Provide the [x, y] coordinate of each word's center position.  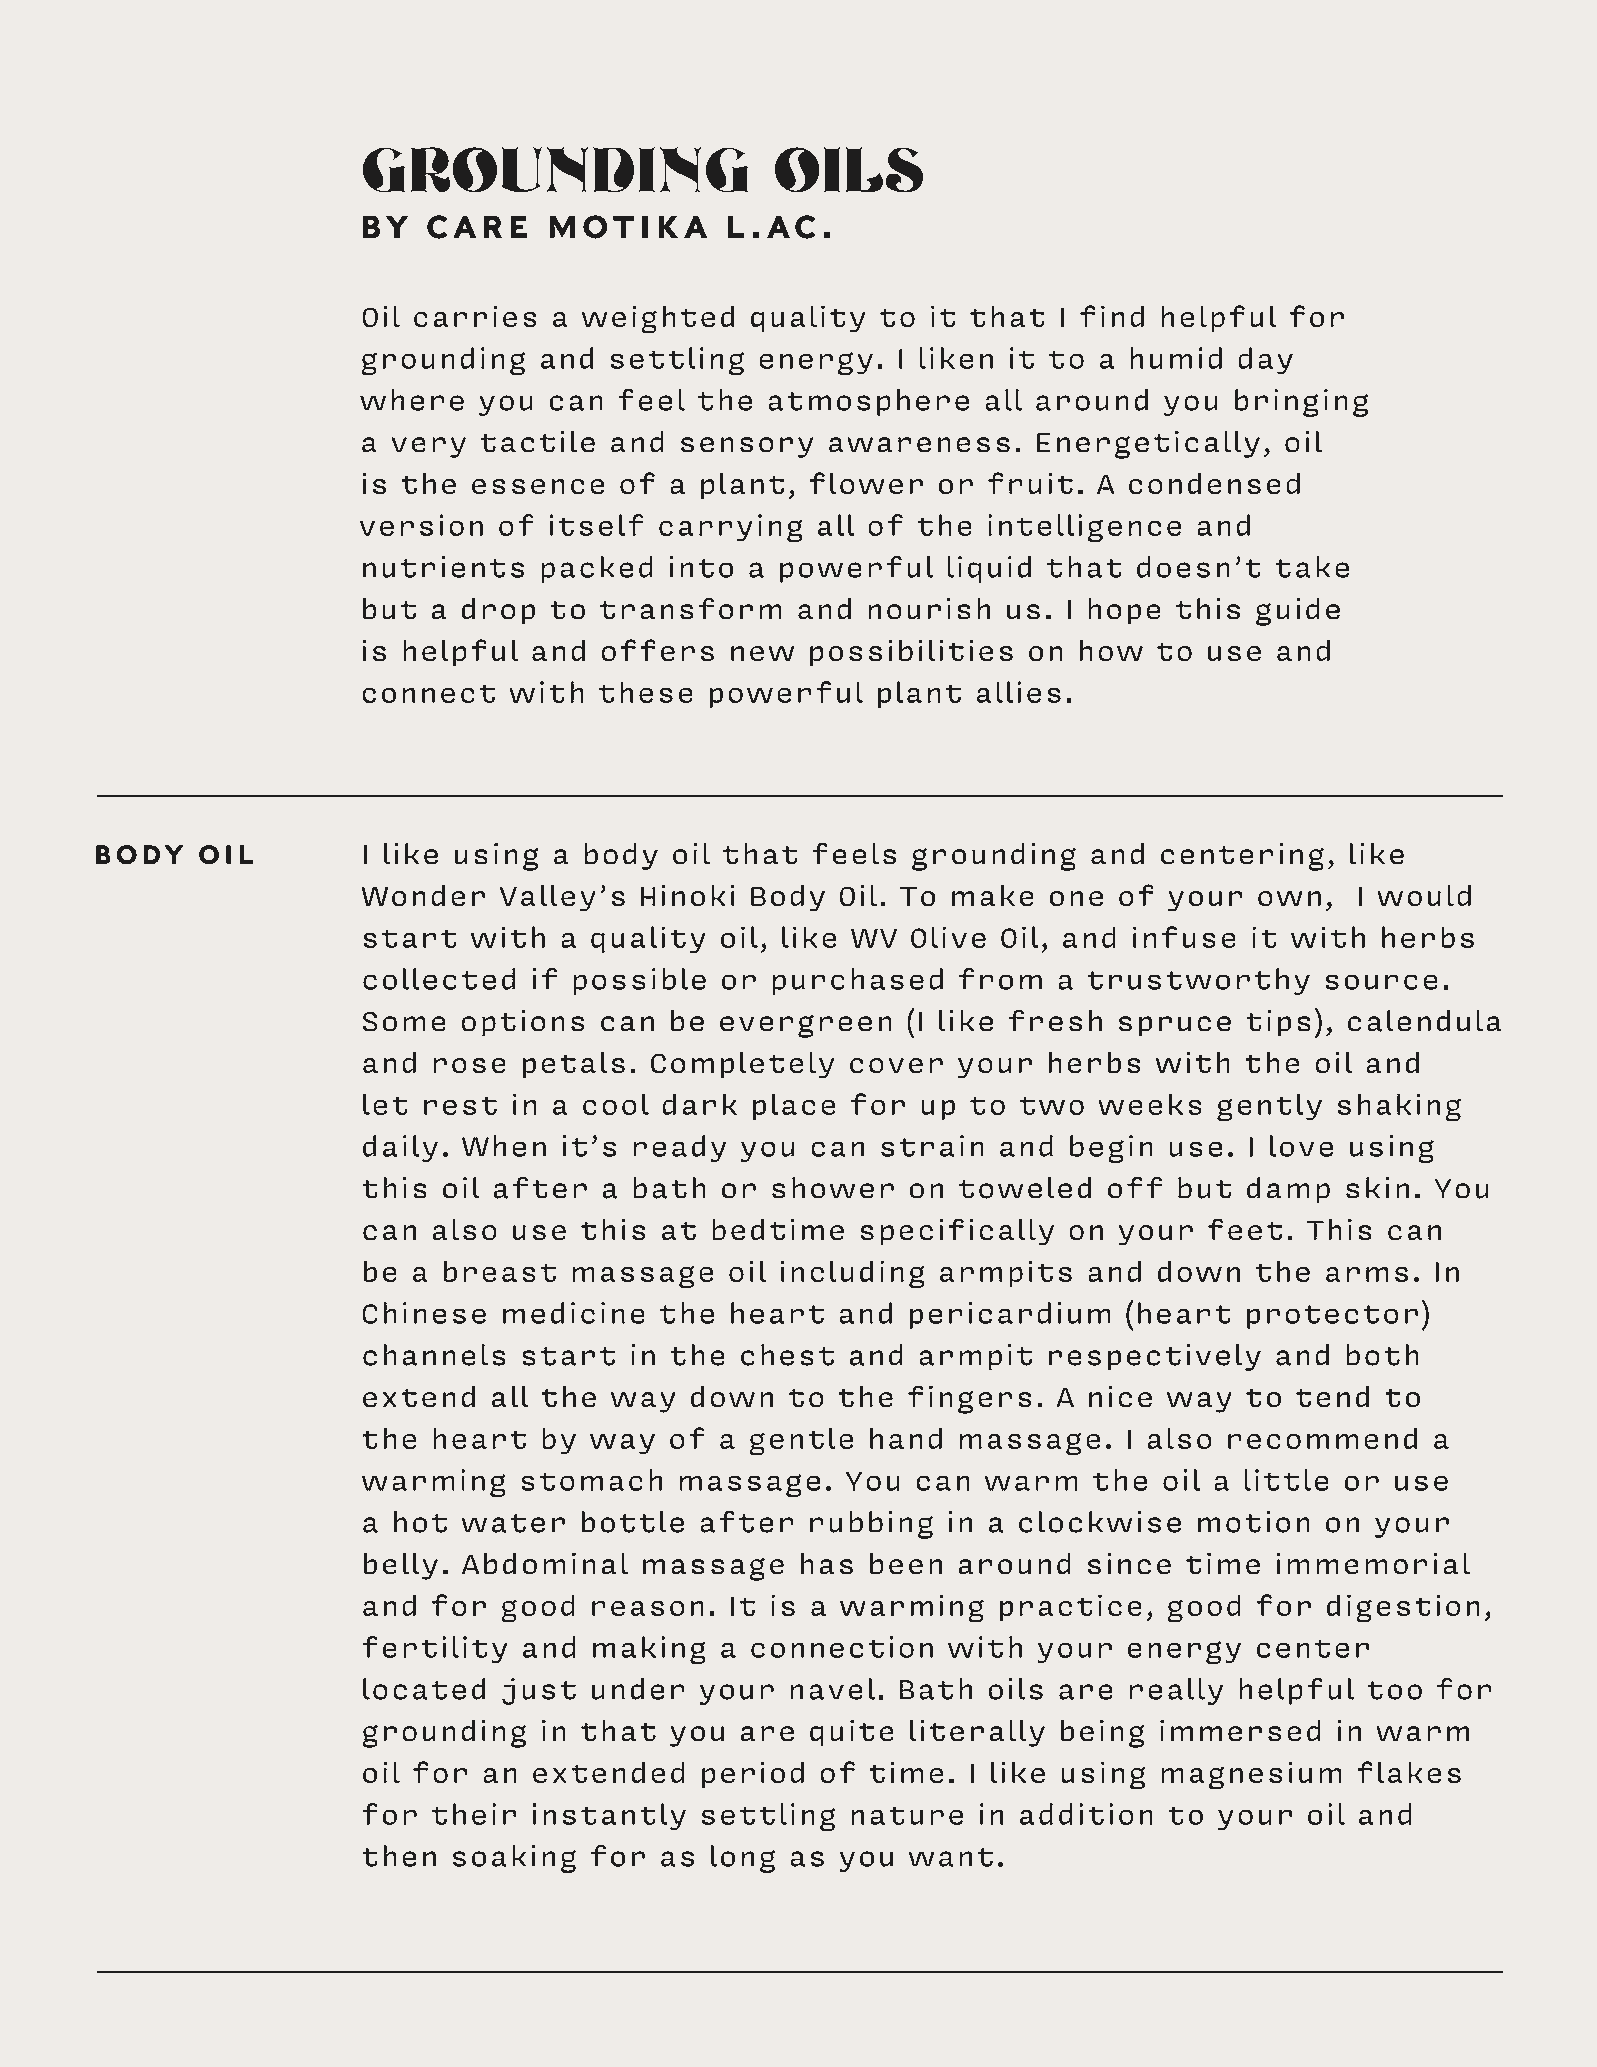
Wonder [423, 895]
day [1265, 360]
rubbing [871, 1525]
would [1424, 895]
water [513, 1523]
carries [475, 316]
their [474, 1814]
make [993, 895]
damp [1288, 1190]
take [1312, 567]
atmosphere [868, 402]
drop [498, 611]
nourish [929, 609]
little [1286, 1480]
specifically [957, 1232]
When [504, 1146]
